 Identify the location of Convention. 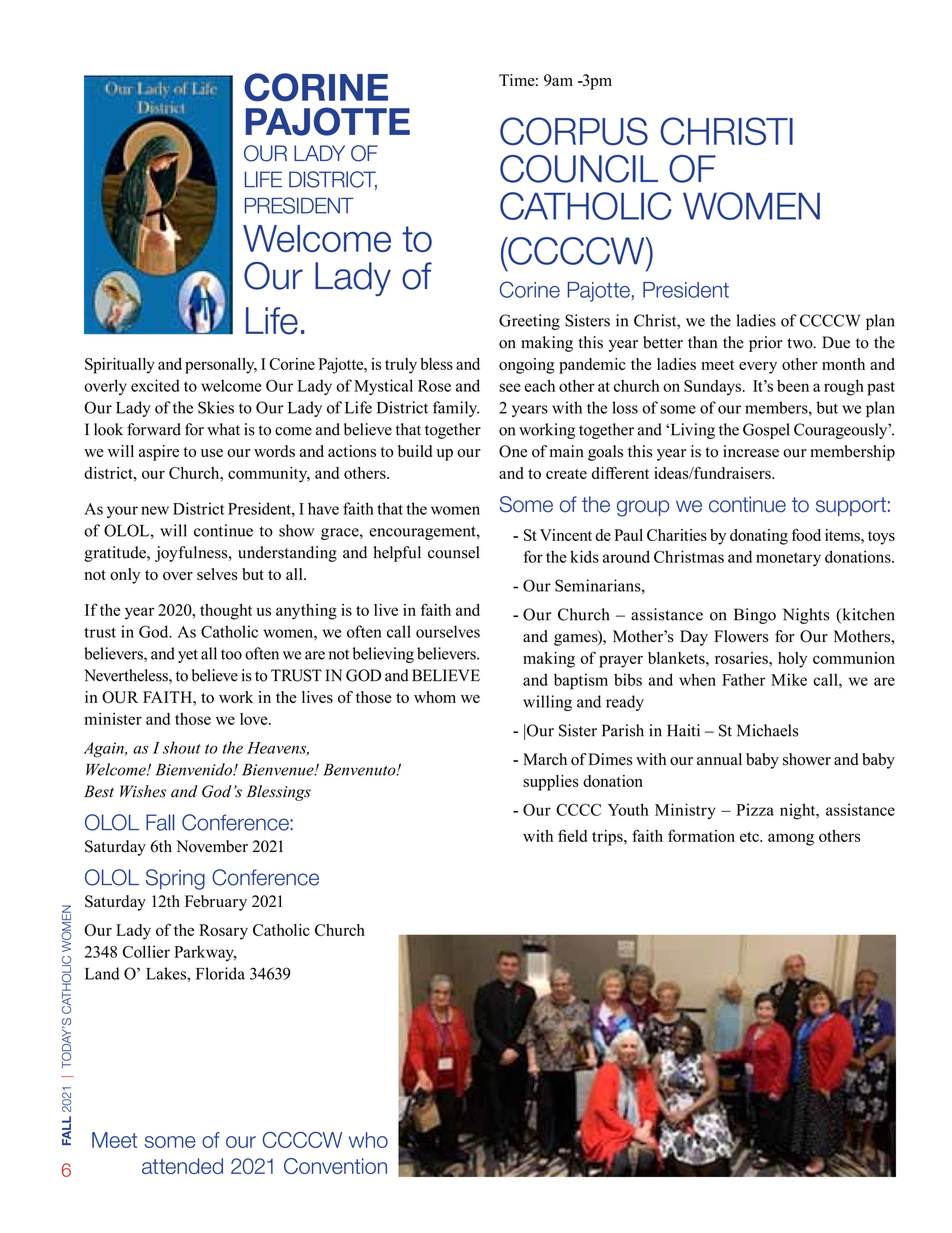
(335, 1166).
